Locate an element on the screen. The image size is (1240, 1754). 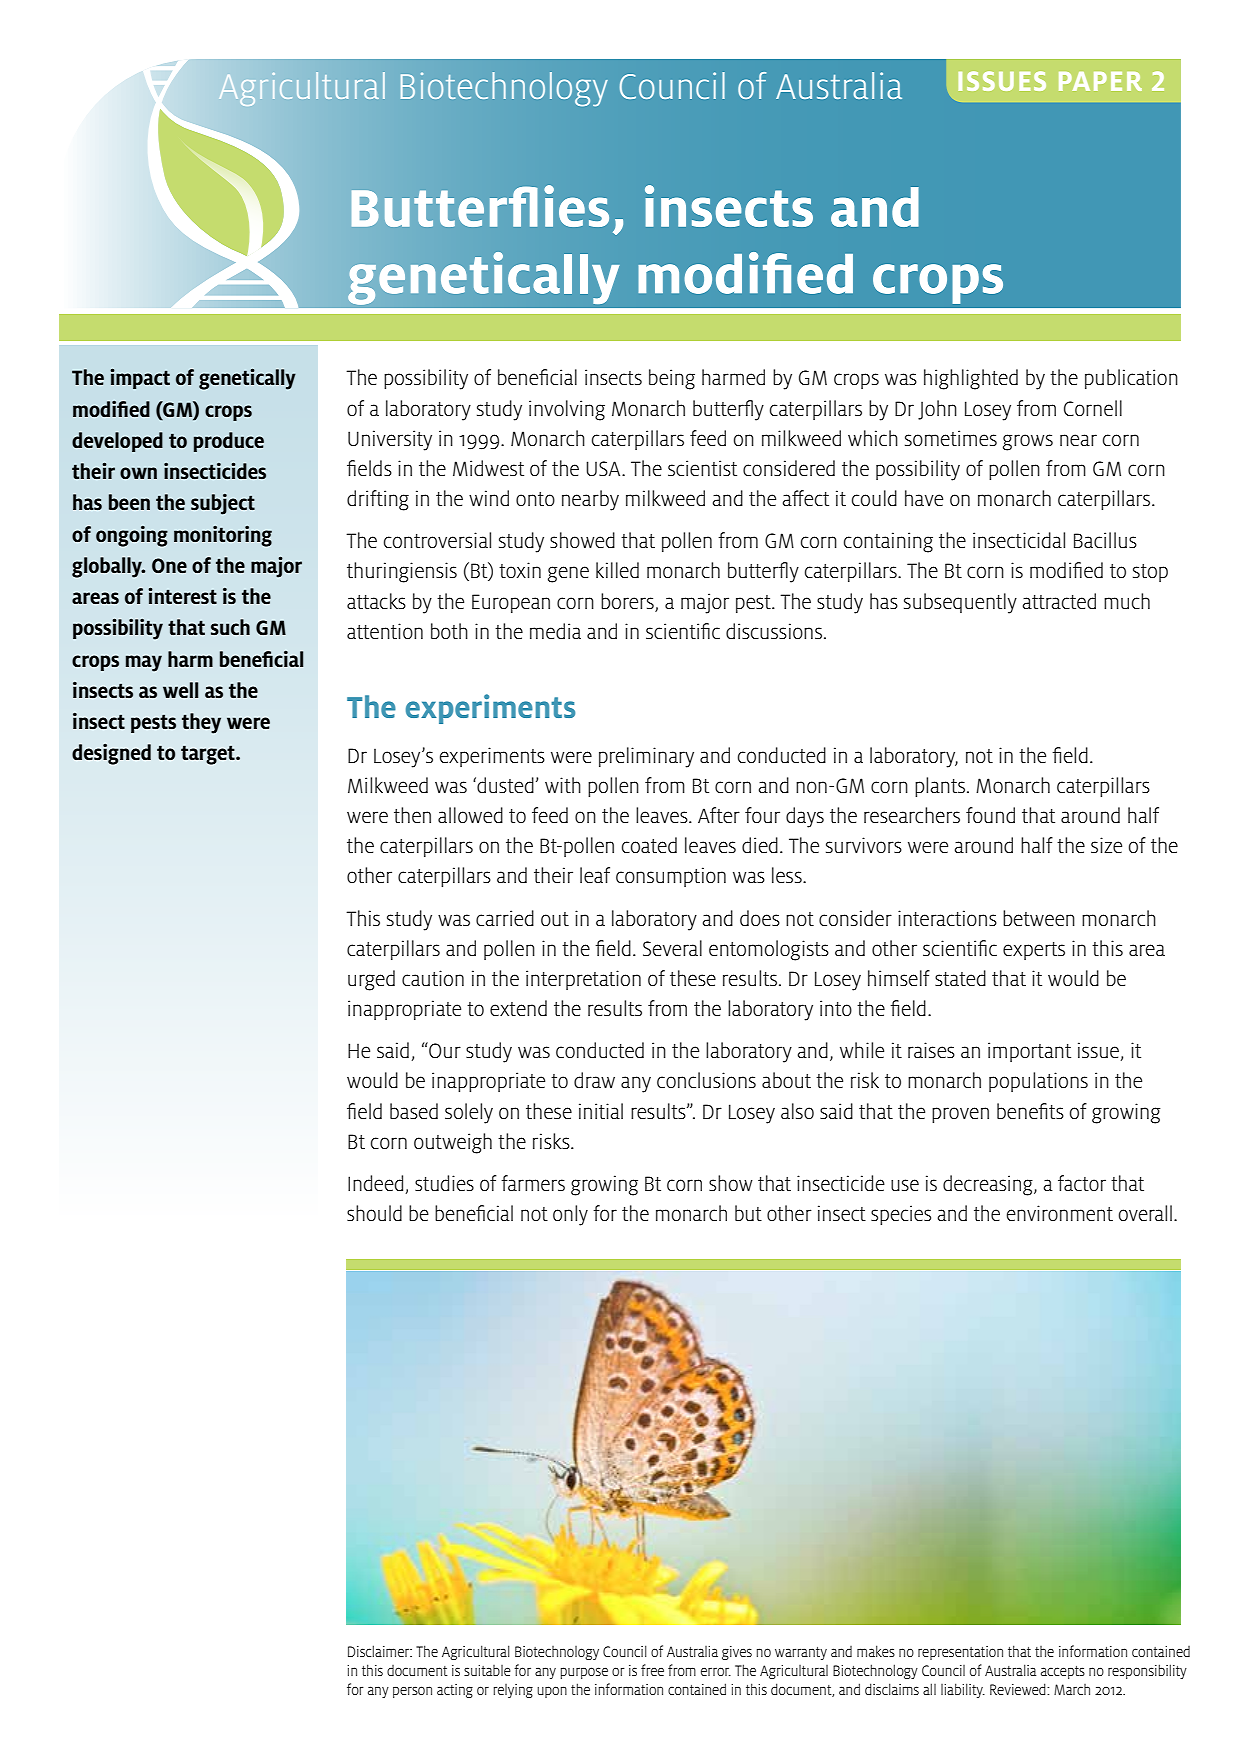
plants is located at coordinates (940, 787).
